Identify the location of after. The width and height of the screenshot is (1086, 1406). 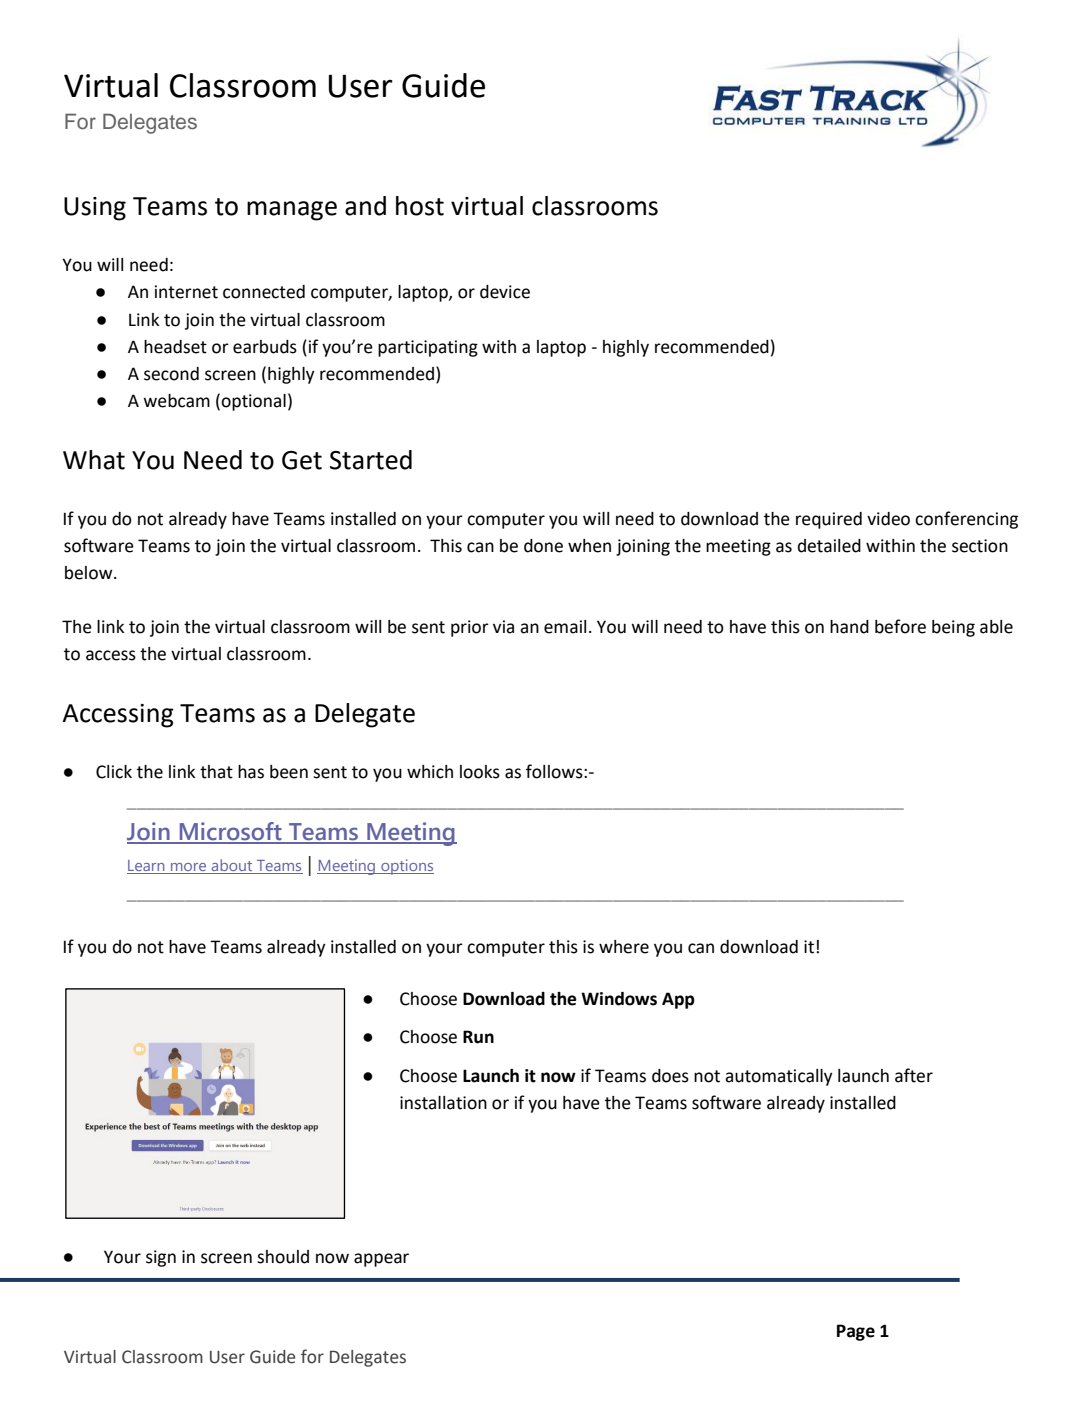
(914, 1075).
